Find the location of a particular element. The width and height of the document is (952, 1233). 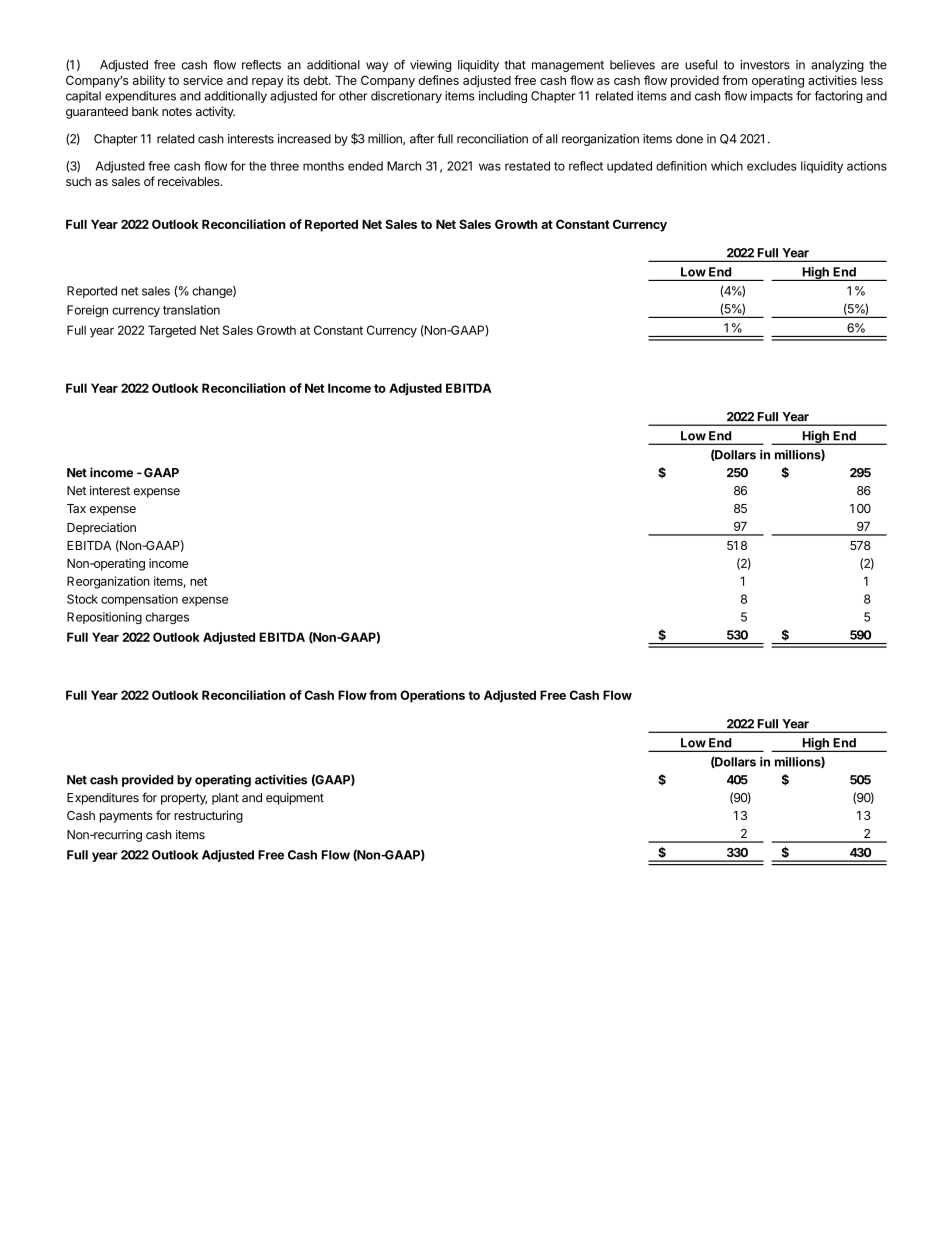

excludes is located at coordinates (772, 166).
